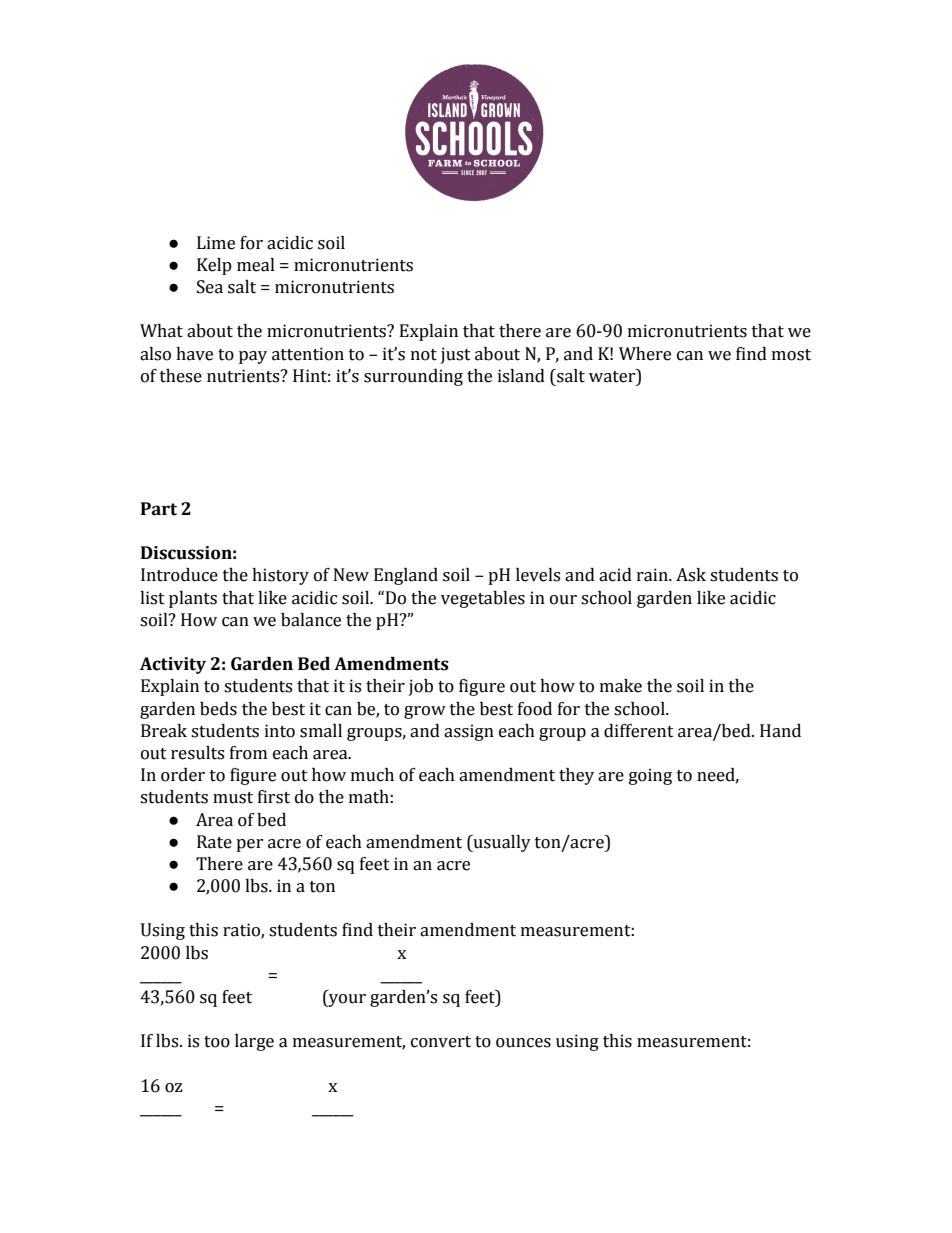 The image size is (952, 1233). Describe the element at coordinates (650, 776) in the image. I see `going` at that location.
